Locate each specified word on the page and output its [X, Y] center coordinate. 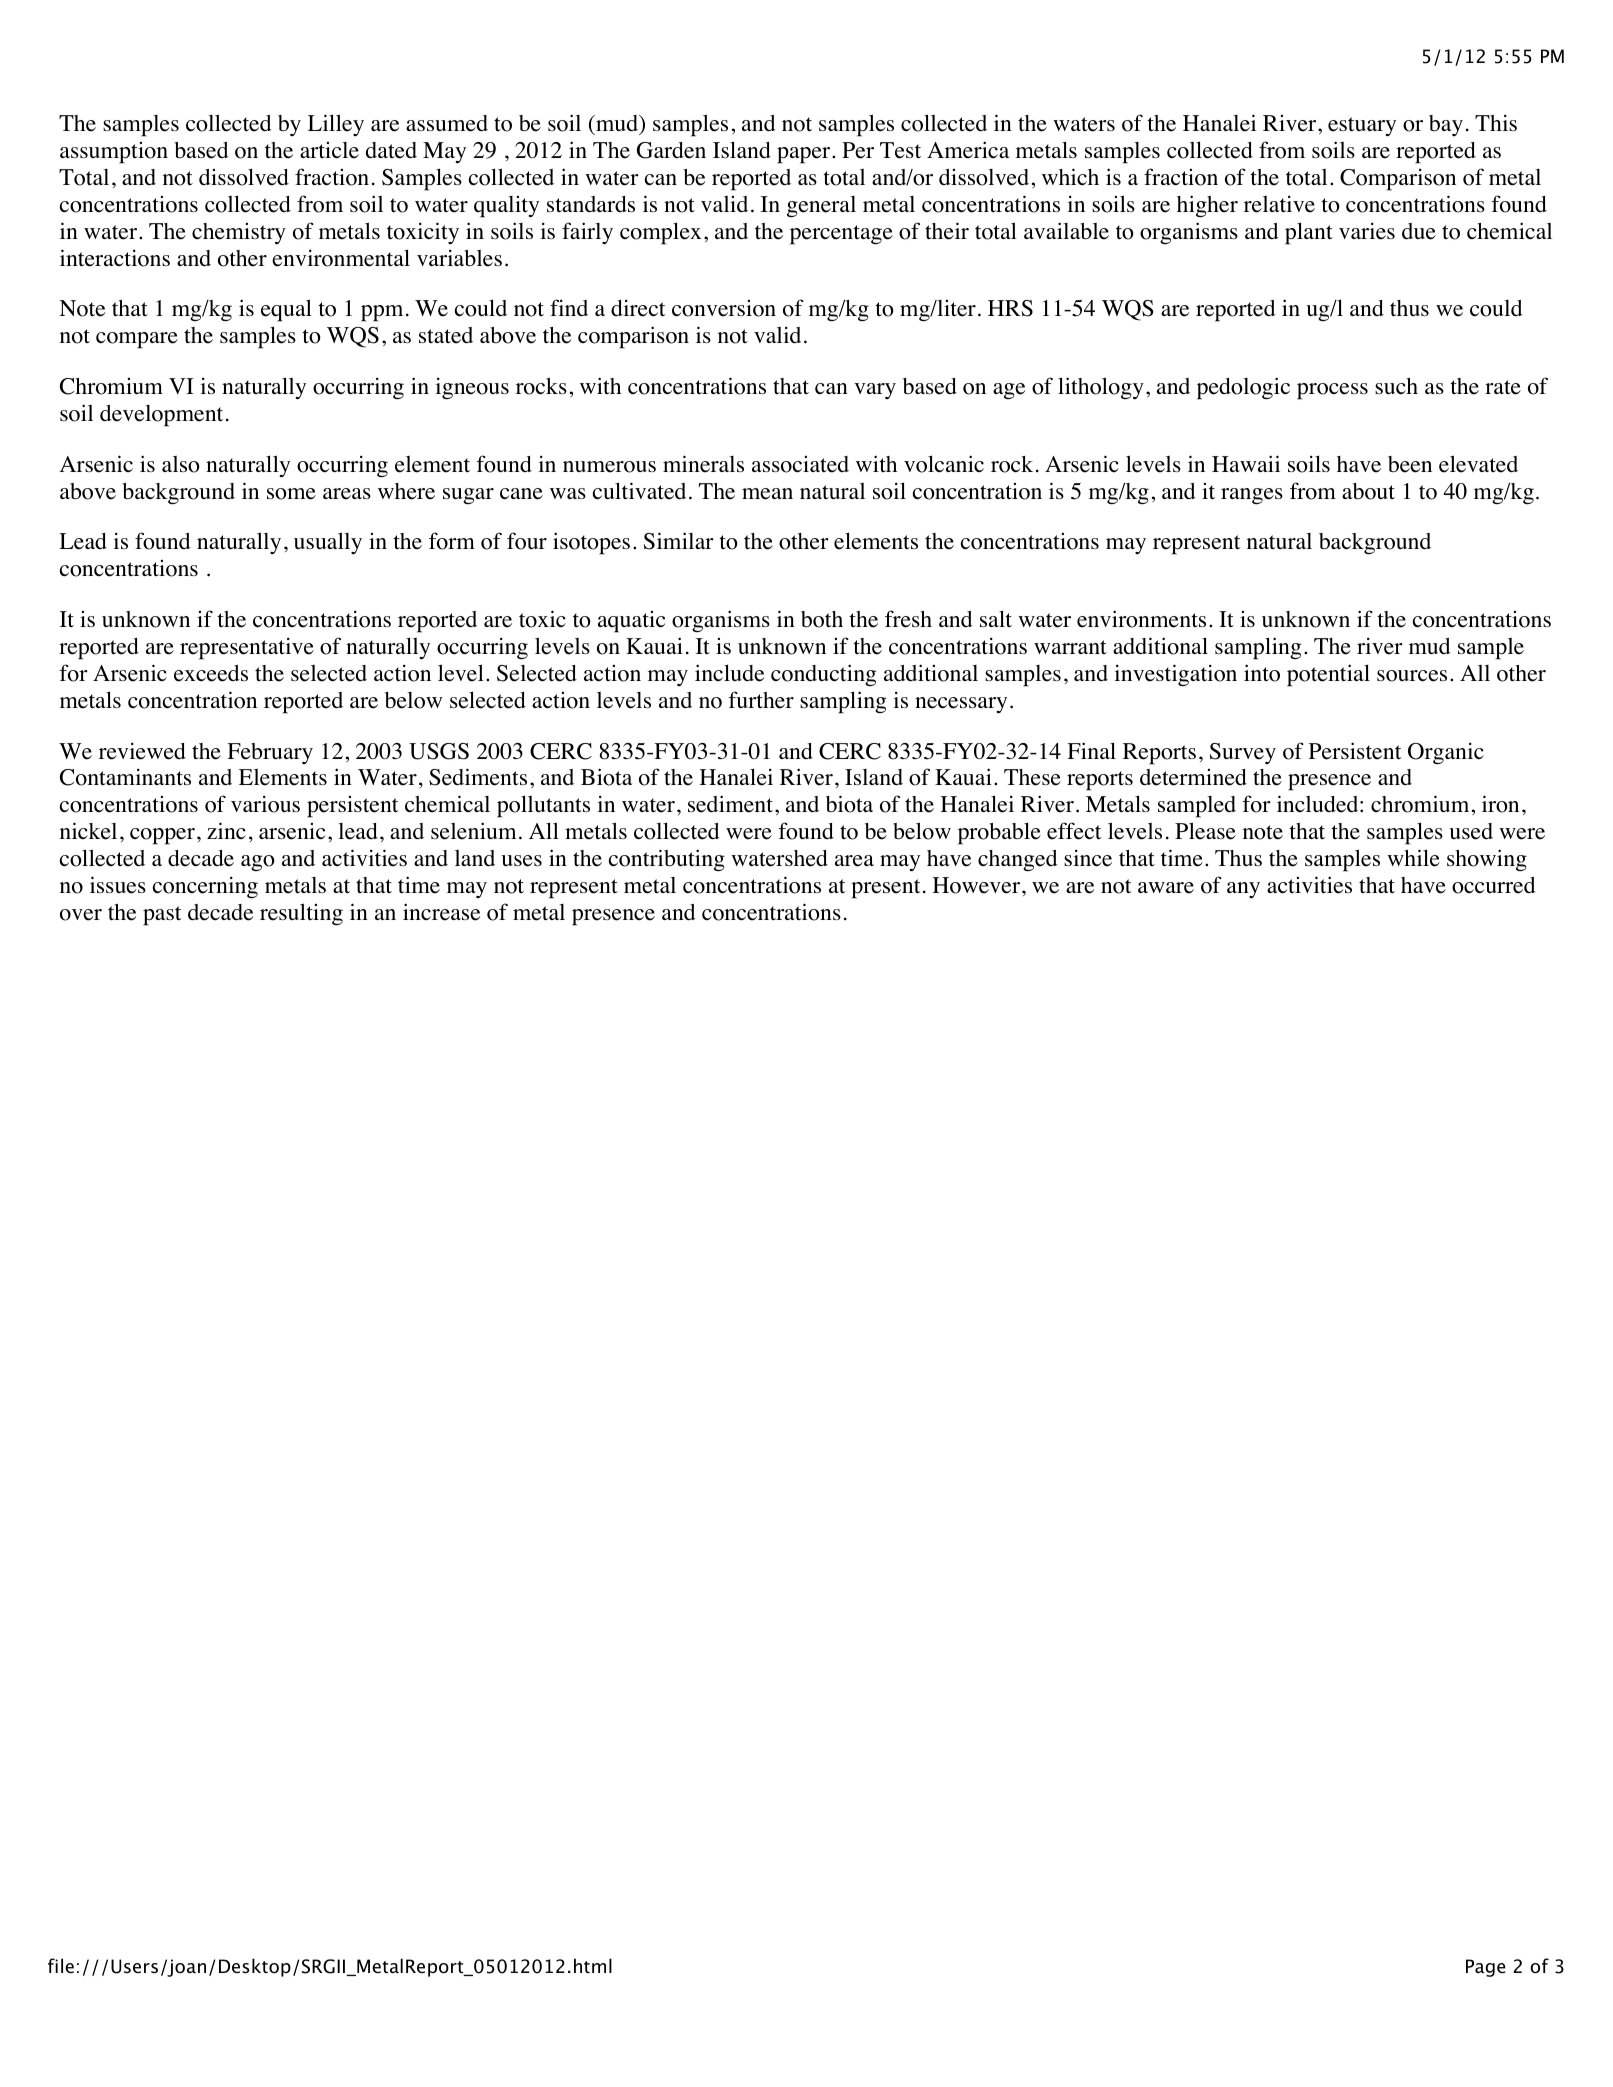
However [978, 885]
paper [805, 155]
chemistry [239, 234]
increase [441, 912]
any [1243, 890]
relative [1279, 204]
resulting [301, 914]
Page [1486, 1968]
